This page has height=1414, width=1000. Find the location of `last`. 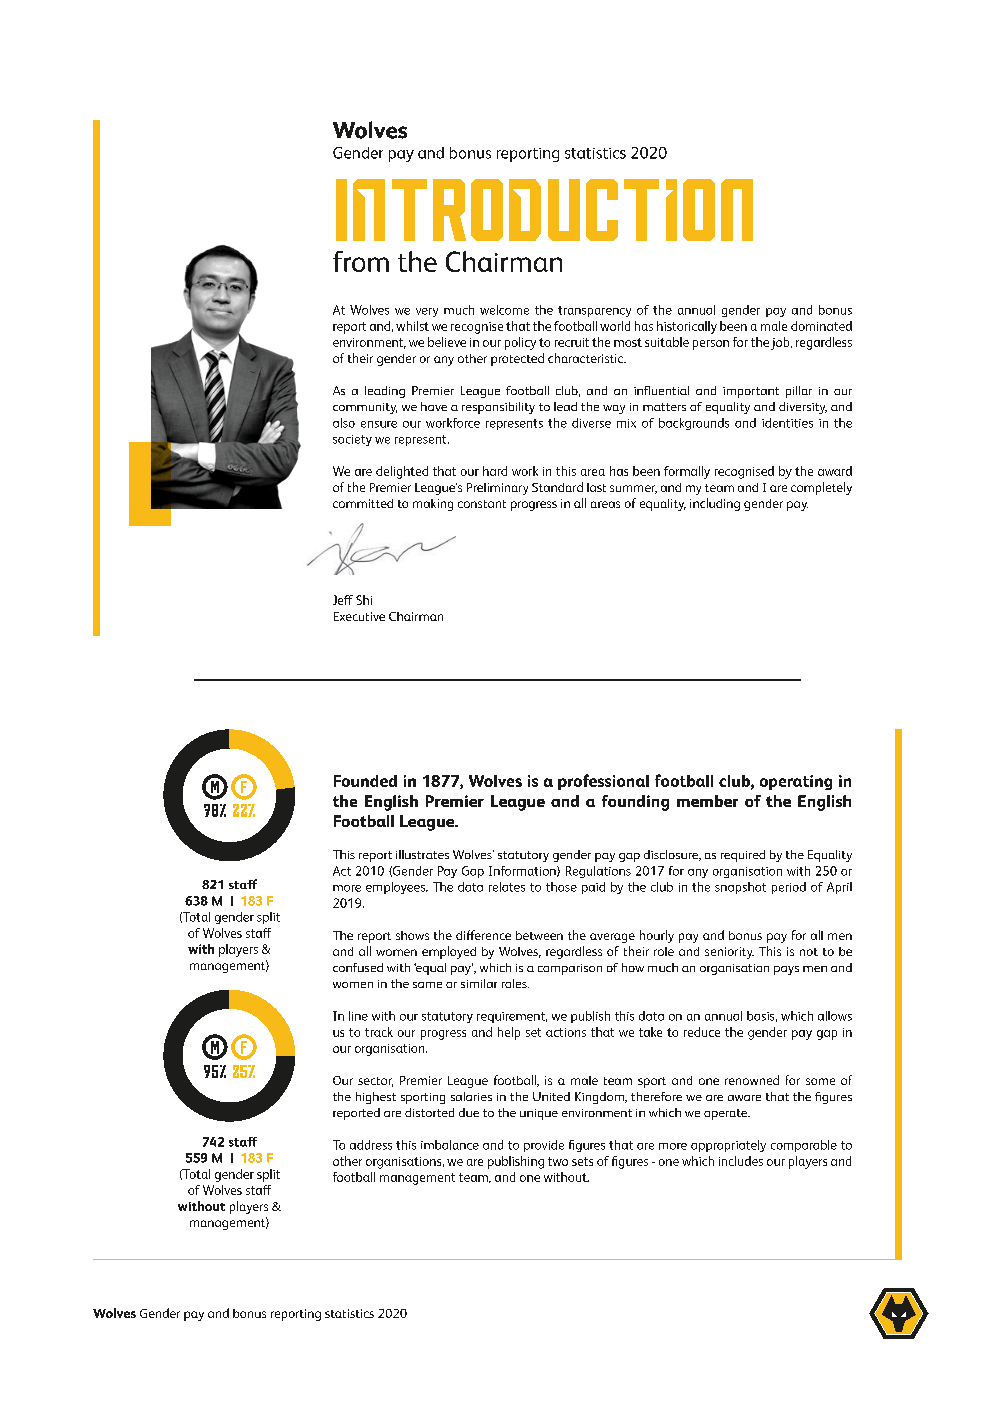

last is located at coordinates (596, 487).
